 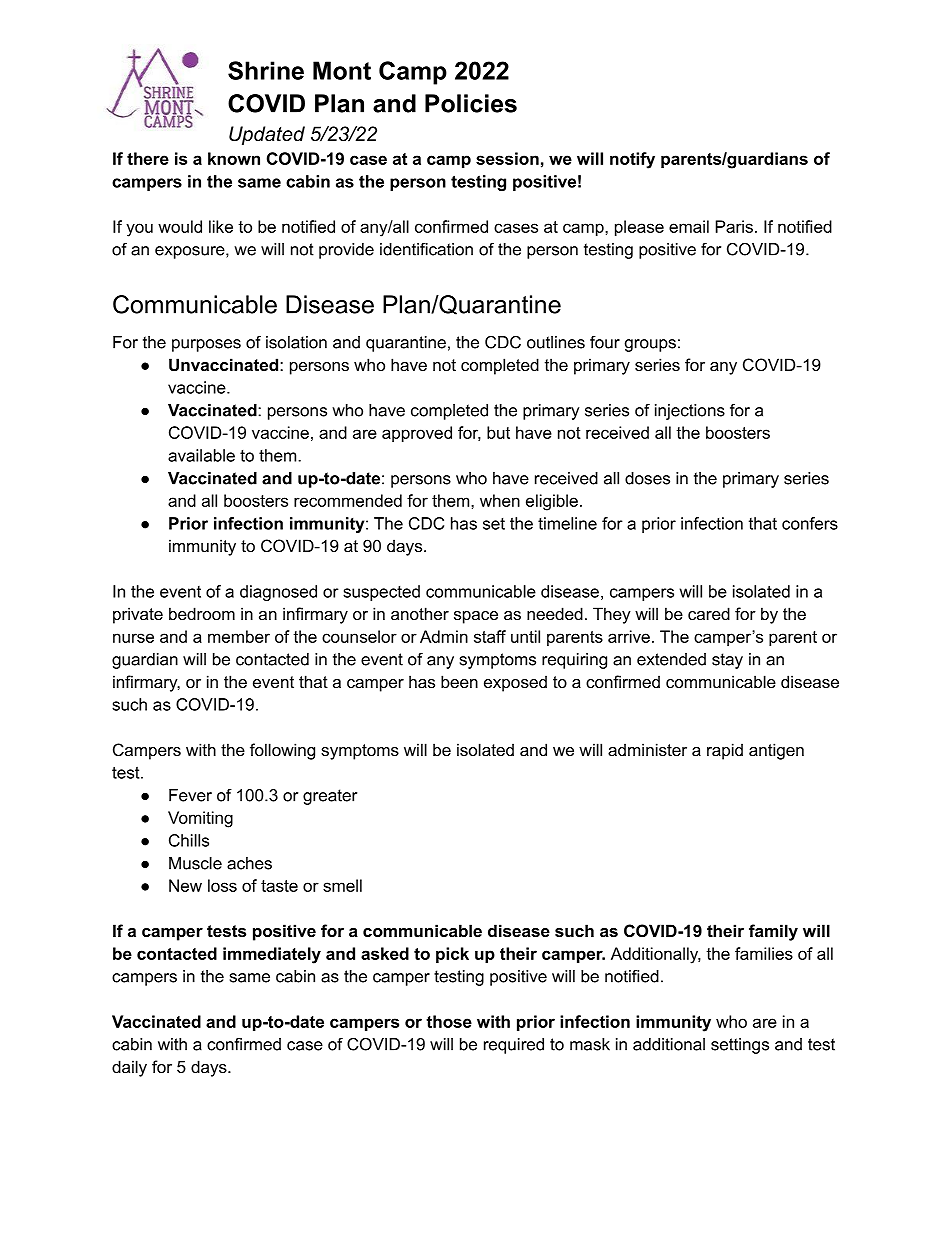 What do you see at coordinates (200, 819) in the screenshot?
I see `Vomiting` at bounding box center [200, 819].
